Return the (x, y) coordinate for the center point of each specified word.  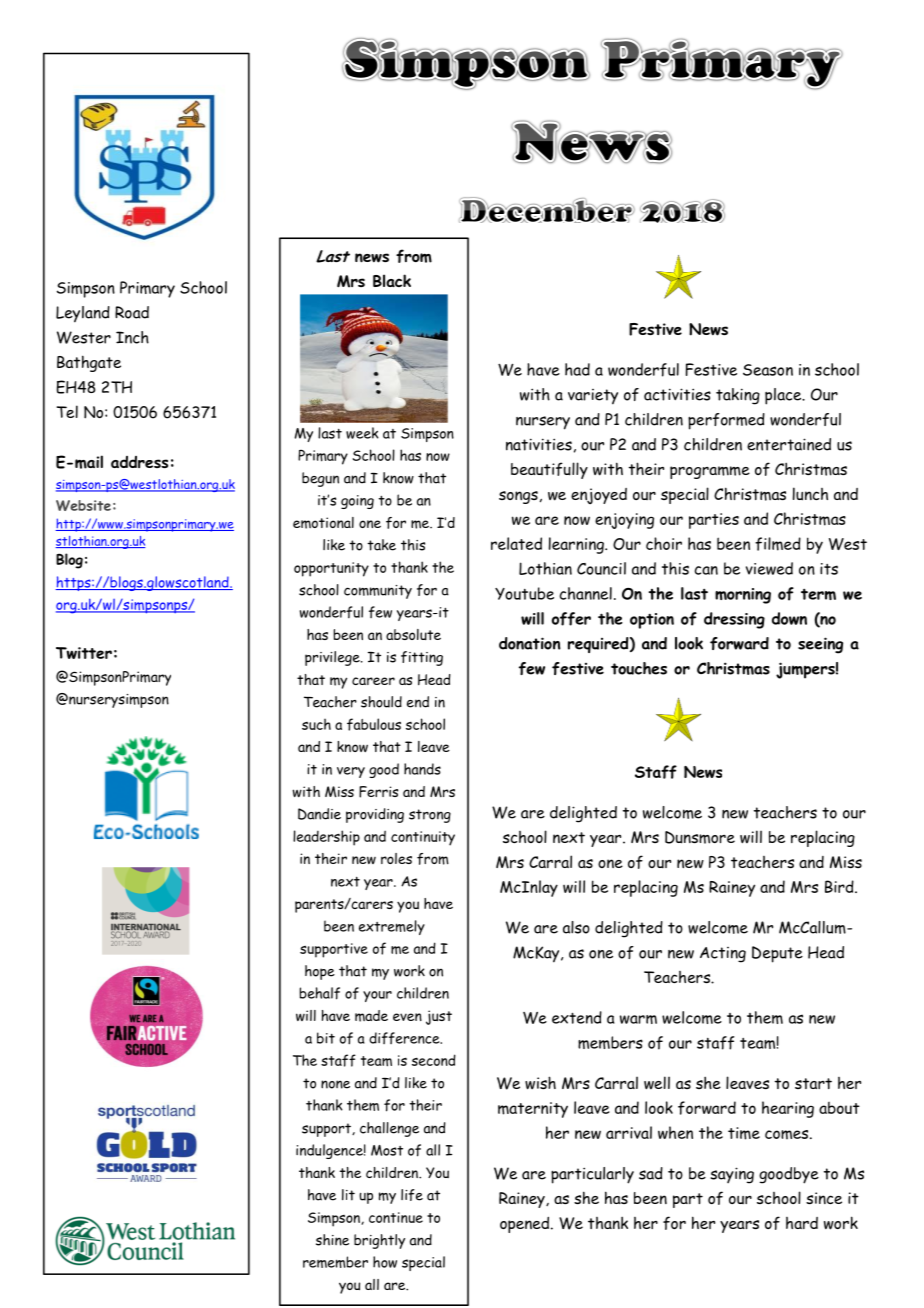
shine (332, 1240)
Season (768, 370)
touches (639, 668)
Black (392, 280)
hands (422, 769)
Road (132, 312)
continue (396, 1217)
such (316, 724)
